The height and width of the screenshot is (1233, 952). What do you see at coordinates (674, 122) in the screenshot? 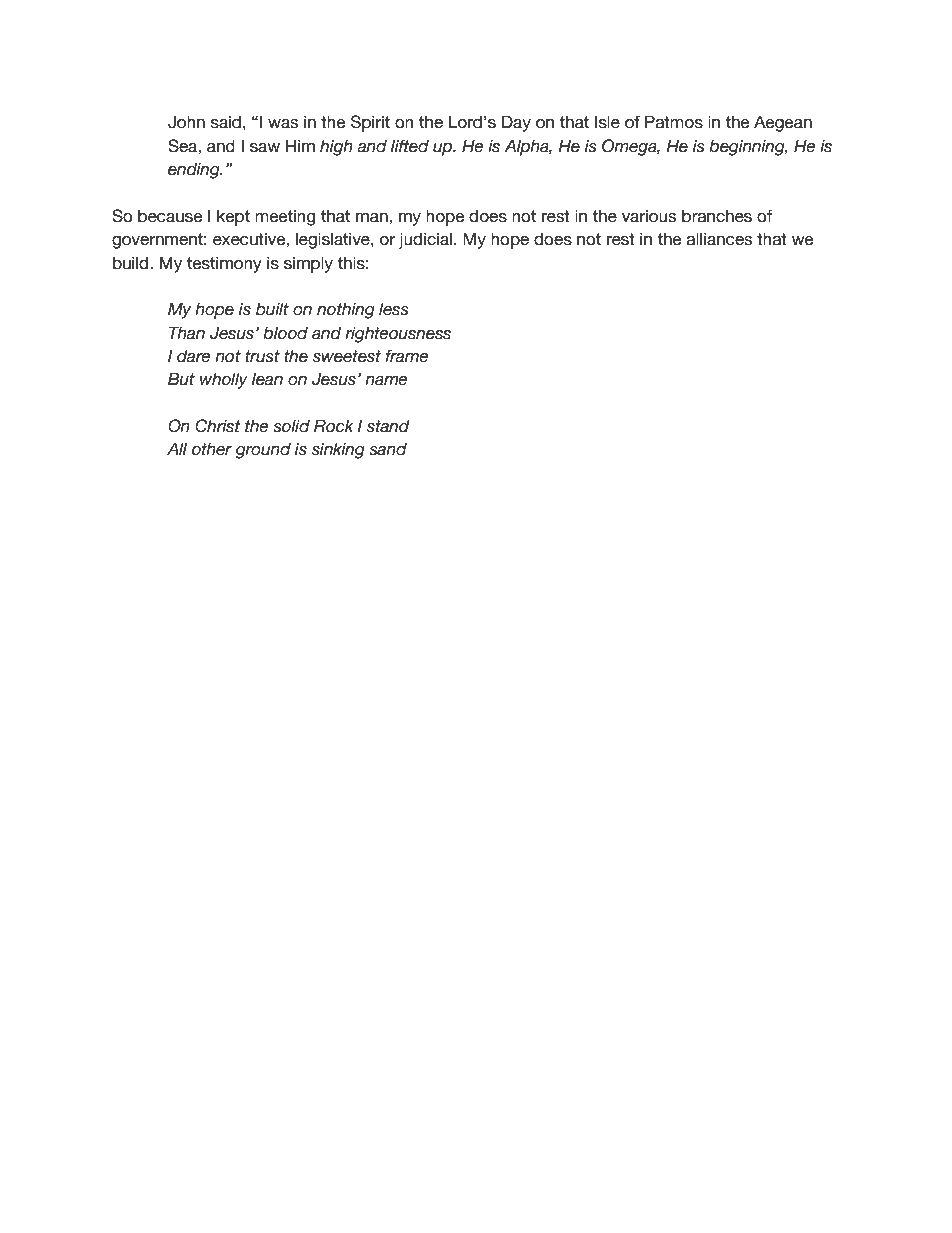
I see `Patmos` at bounding box center [674, 122].
